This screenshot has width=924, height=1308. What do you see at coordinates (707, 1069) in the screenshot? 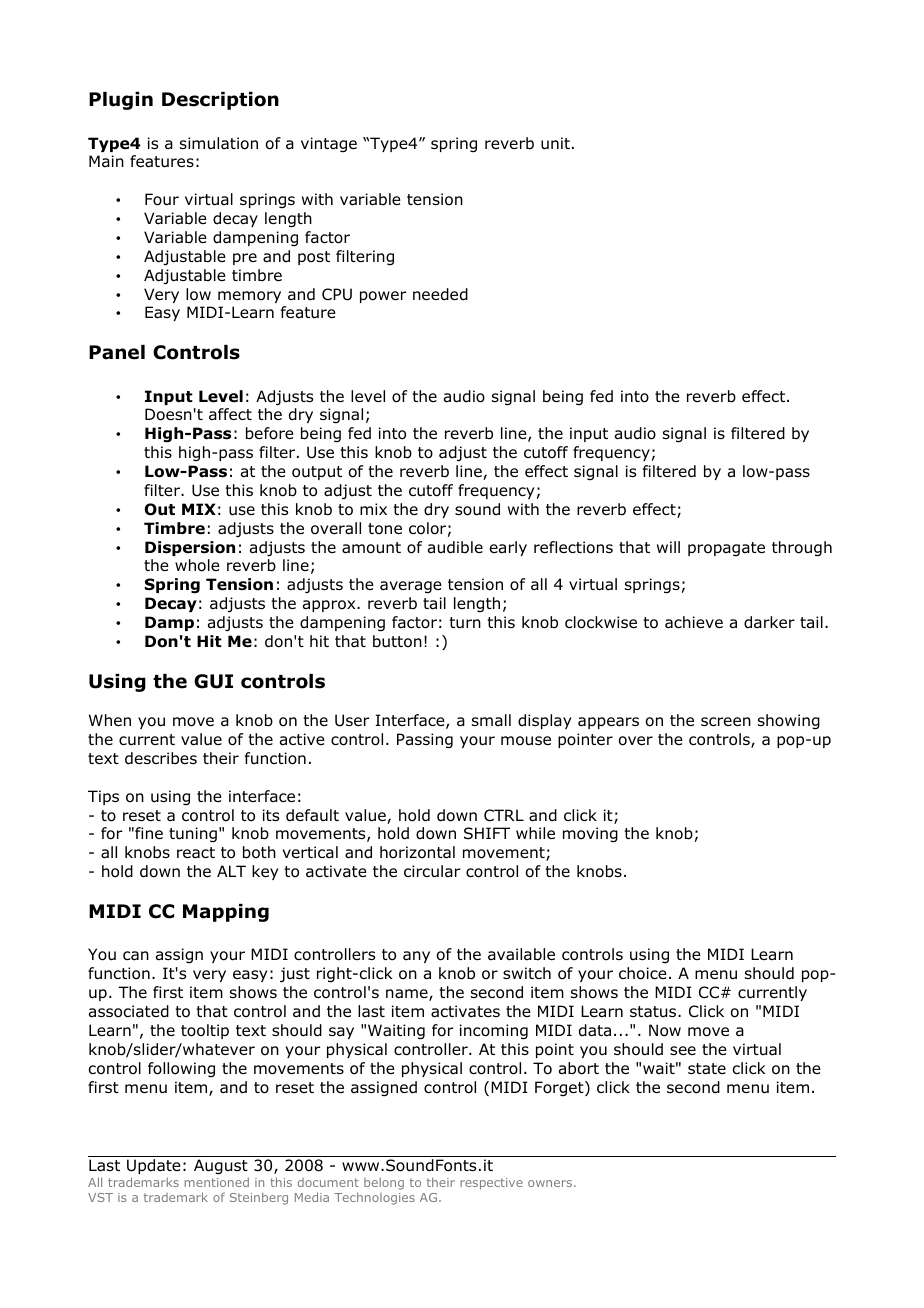
I see `state` at bounding box center [707, 1069].
